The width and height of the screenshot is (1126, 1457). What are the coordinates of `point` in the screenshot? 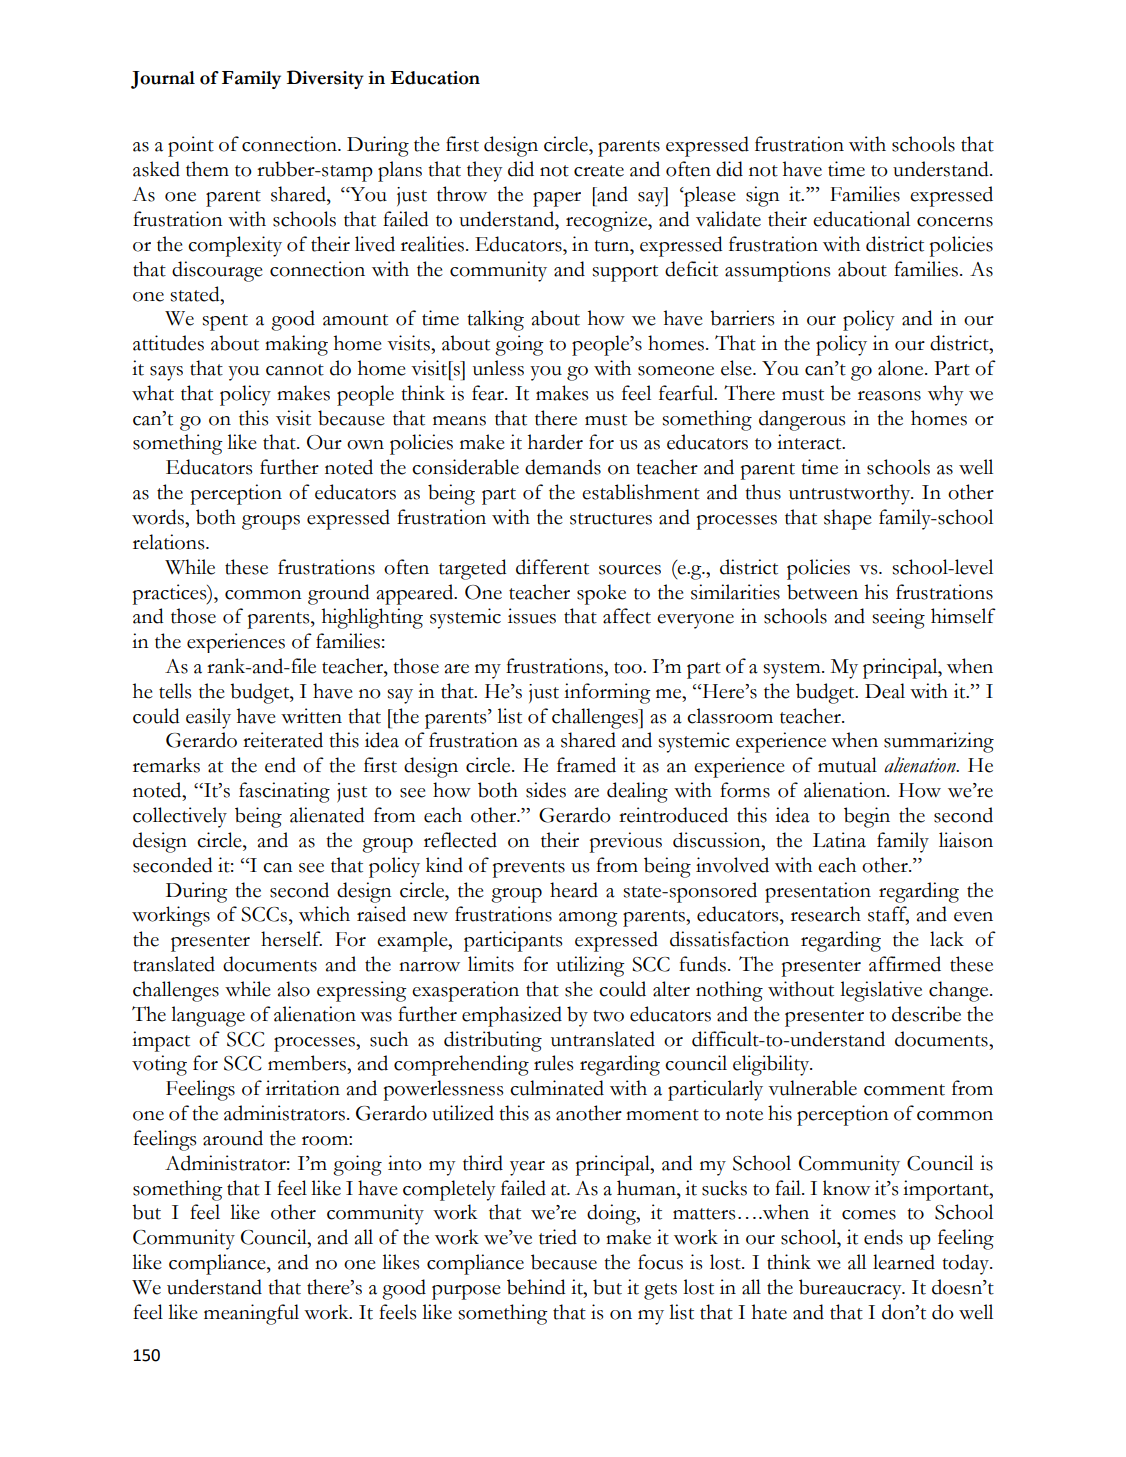 It's located at (191, 146).
